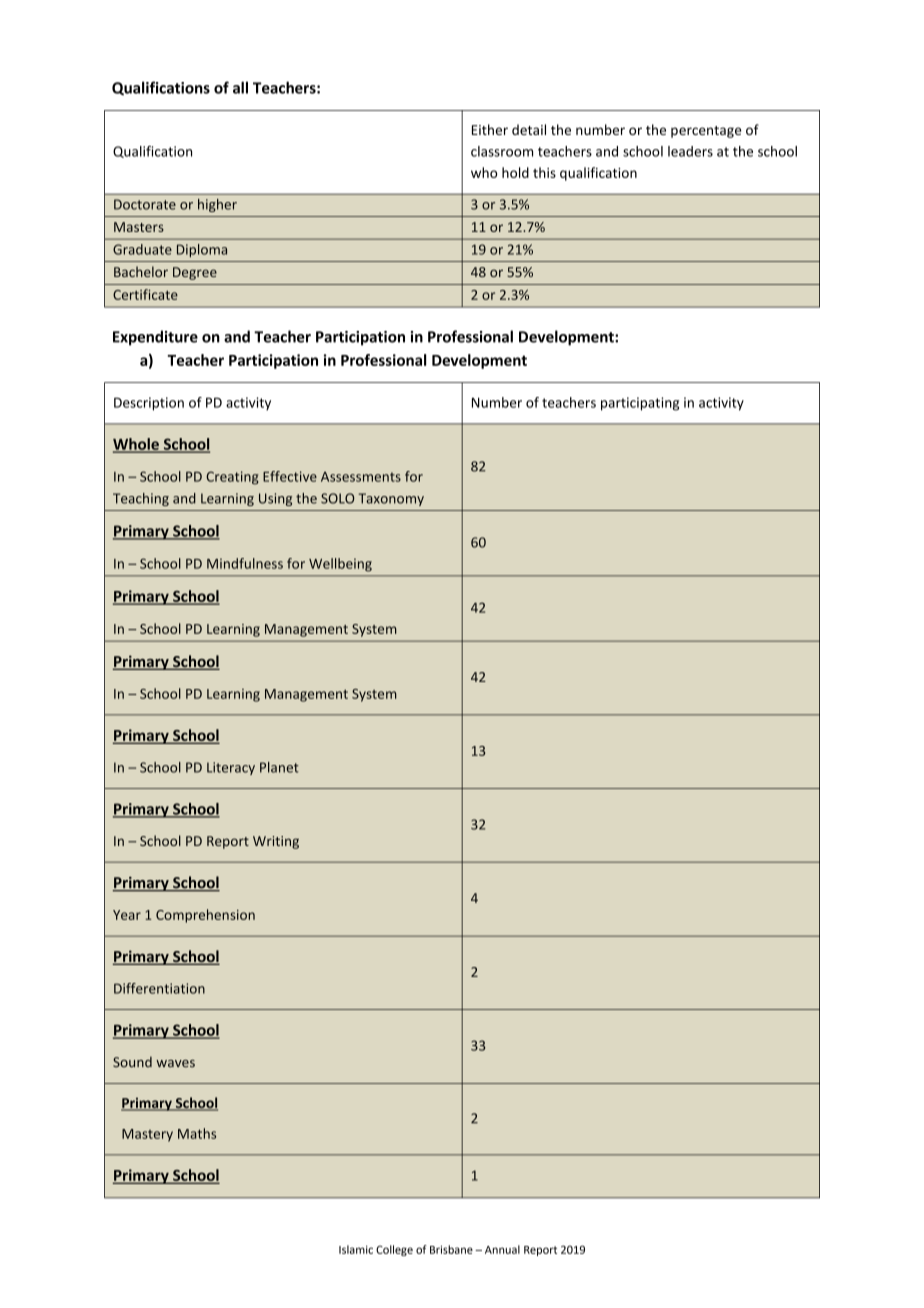 This screenshot has height=1308, width=924. I want to click on leaders, so click(690, 151).
